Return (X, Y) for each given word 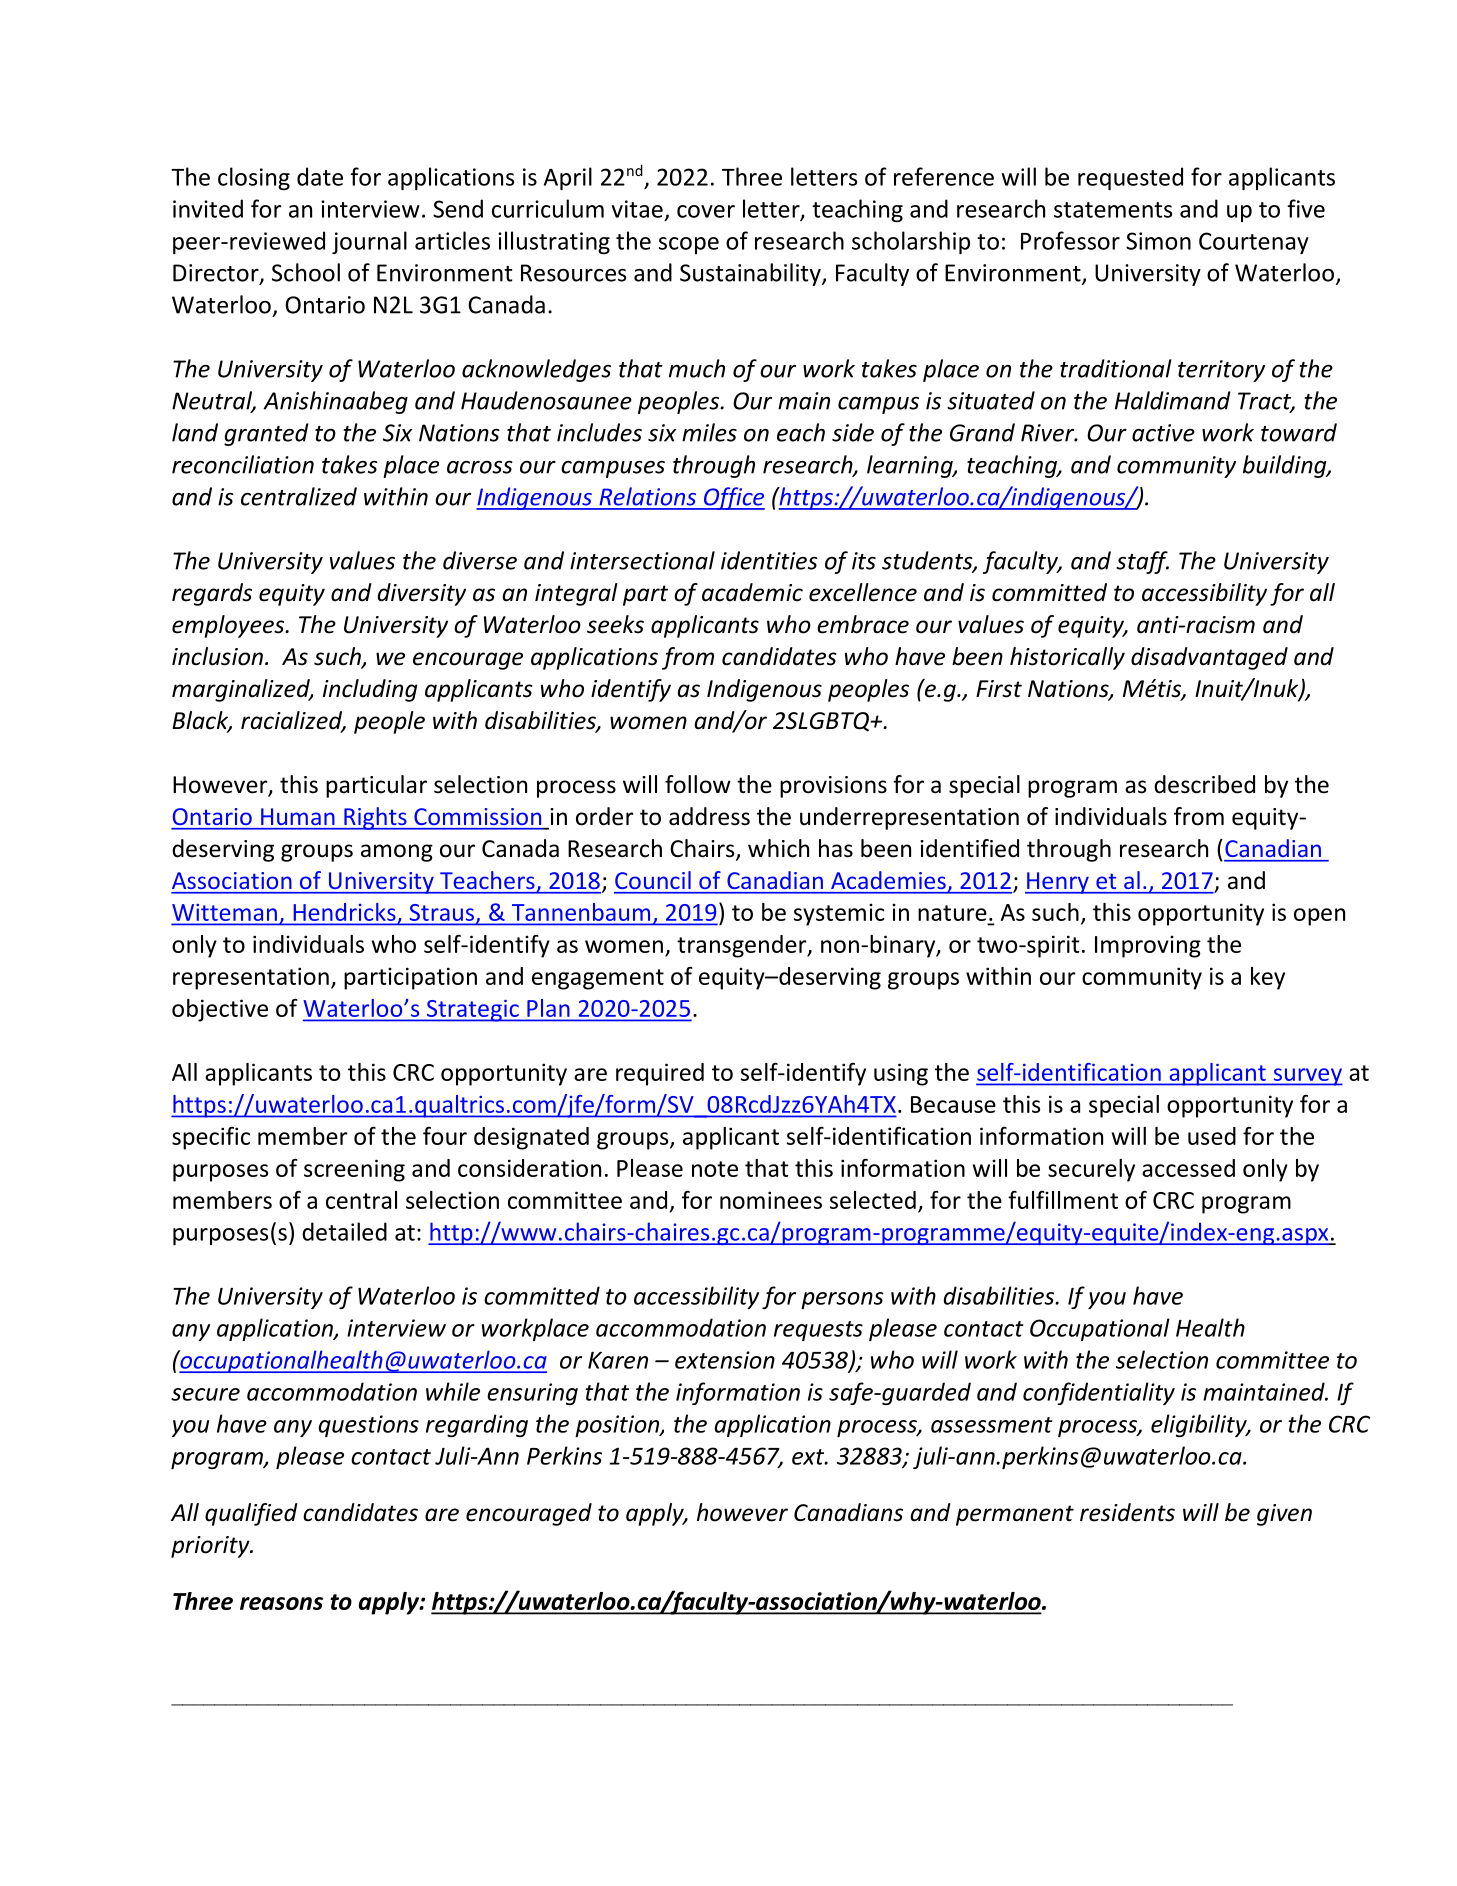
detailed (344, 1231)
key (1268, 978)
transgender (743, 946)
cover (706, 211)
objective (220, 1010)
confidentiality (1099, 1393)
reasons (281, 1603)
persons (842, 1300)
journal (369, 242)
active (1163, 433)
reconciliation (243, 464)
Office (733, 498)
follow (698, 784)
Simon (1158, 241)
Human (297, 816)
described (1204, 784)
